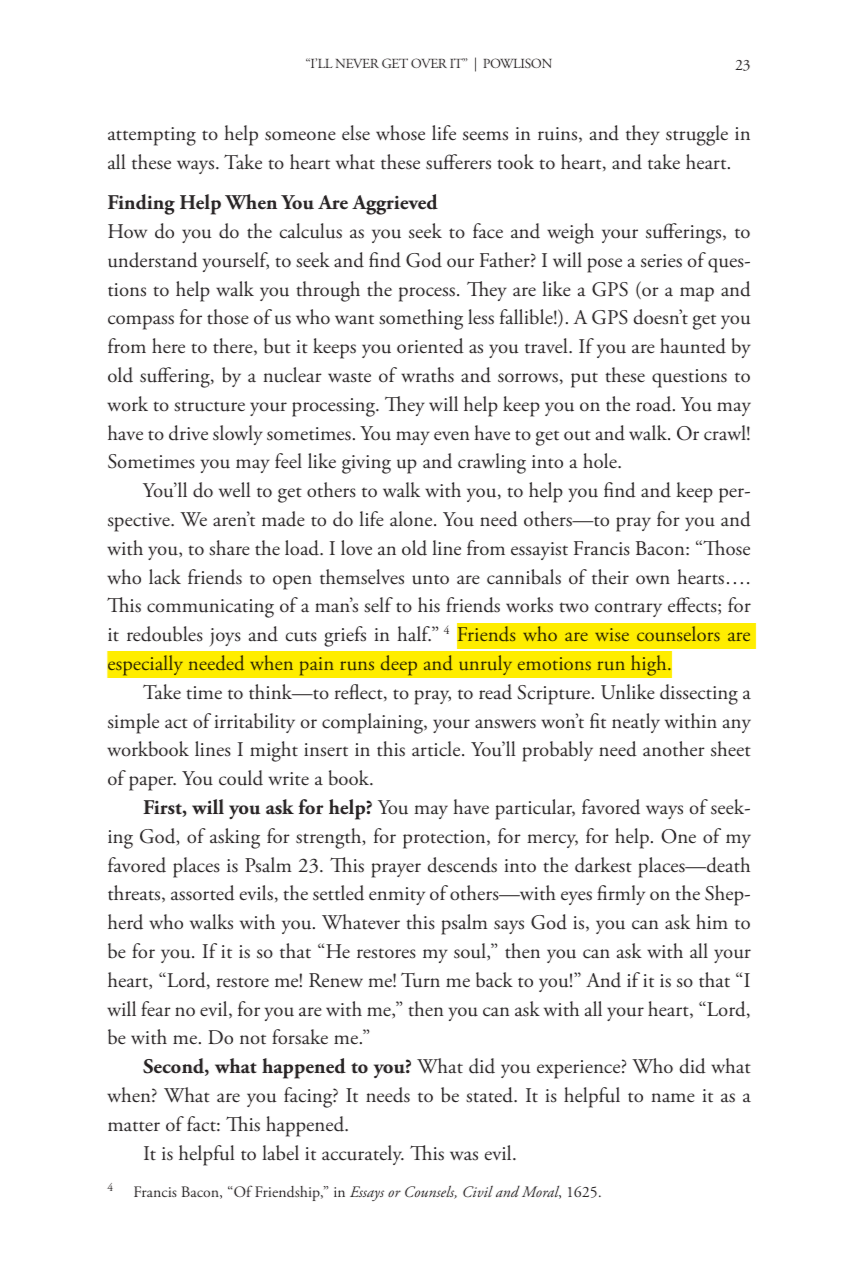  What do you see at coordinates (673, 1098) in the screenshot?
I see `name` at bounding box center [673, 1098].
